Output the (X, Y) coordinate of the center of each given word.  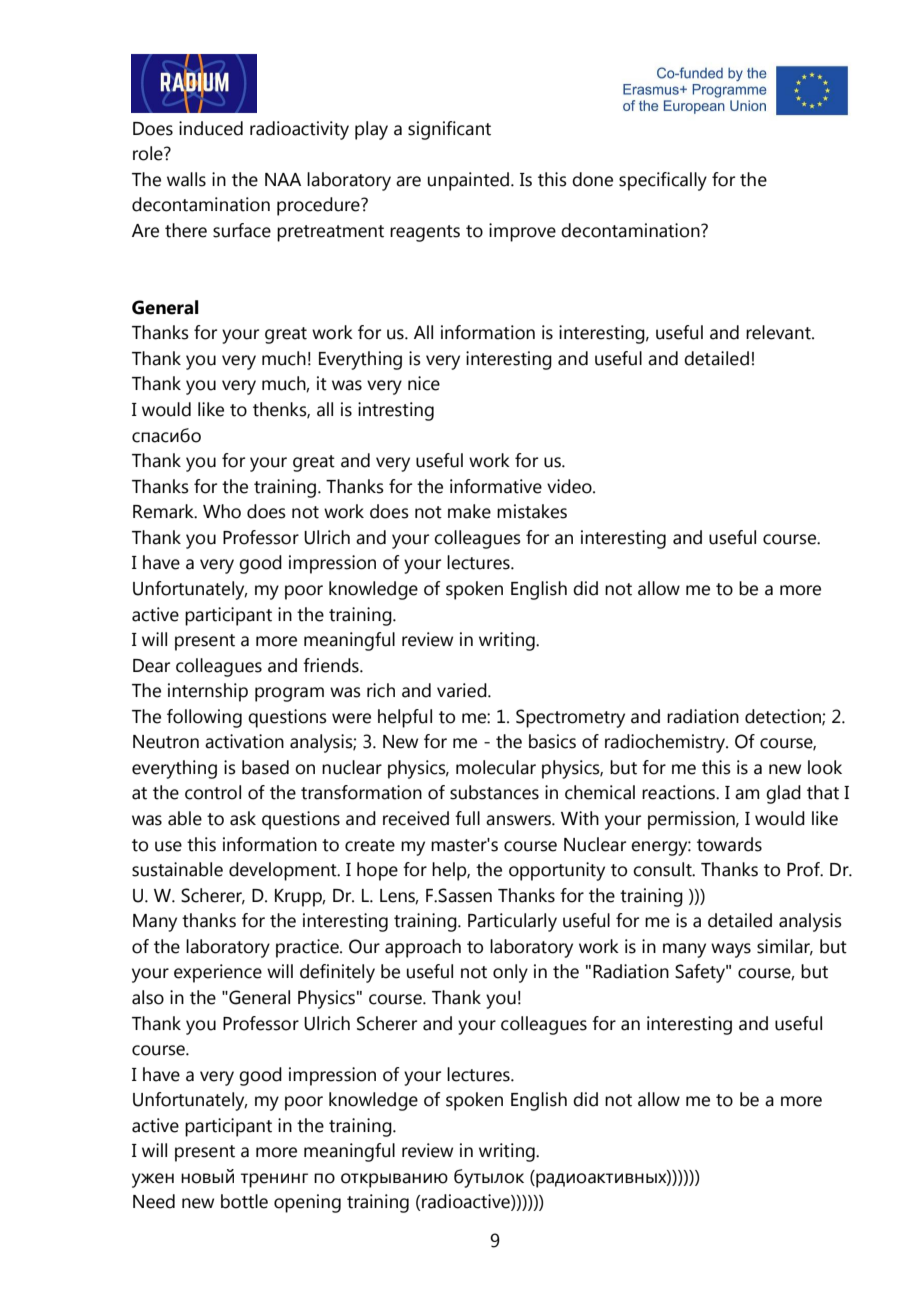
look (825, 767)
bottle (244, 1201)
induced (211, 128)
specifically (663, 181)
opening (307, 1203)
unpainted (468, 181)
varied (463, 690)
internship (208, 692)
